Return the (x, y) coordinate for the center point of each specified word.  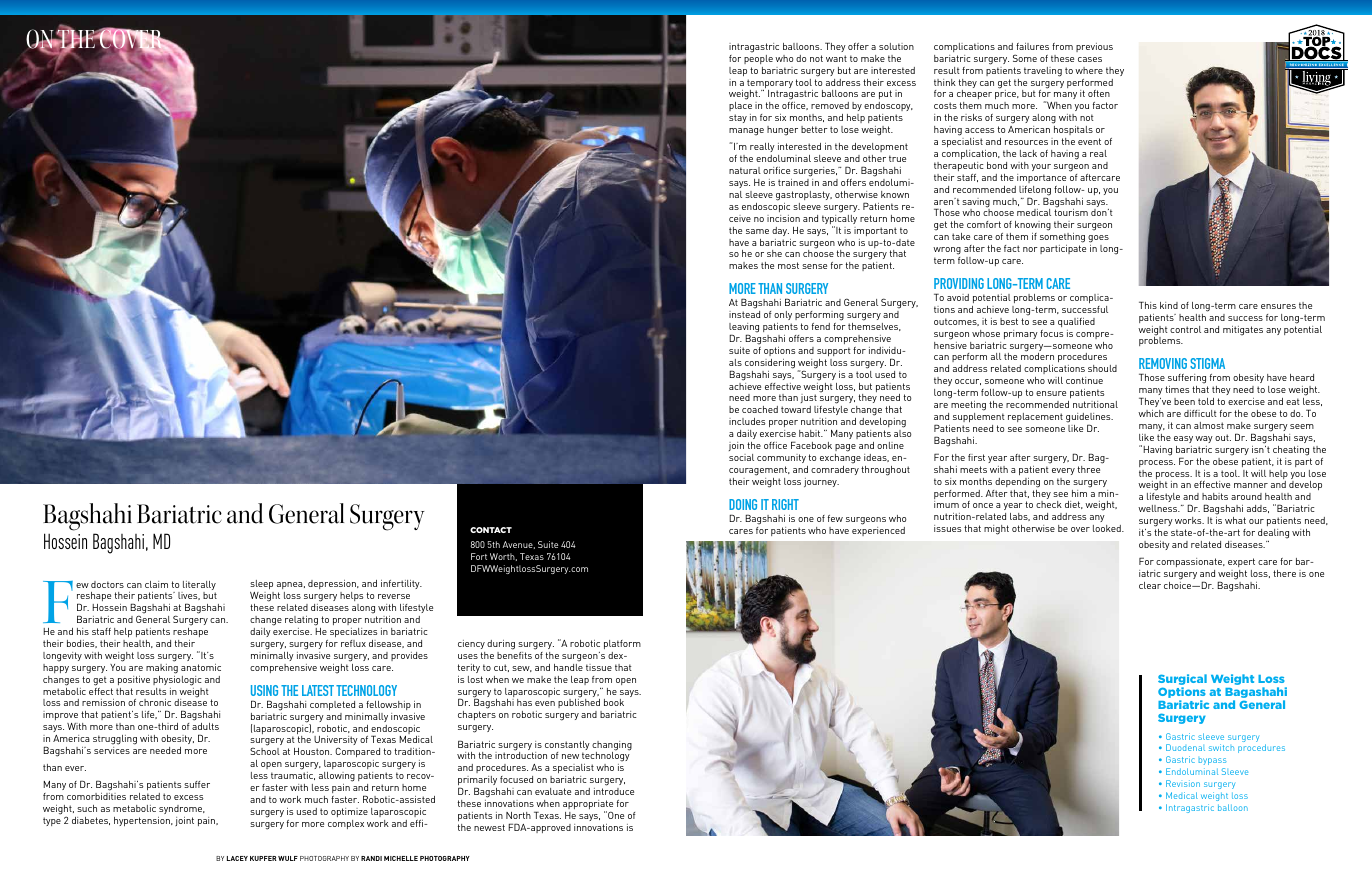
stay (738, 118)
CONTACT (491, 530)
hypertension (143, 821)
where (1089, 70)
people (758, 59)
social (741, 457)
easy (1183, 439)
